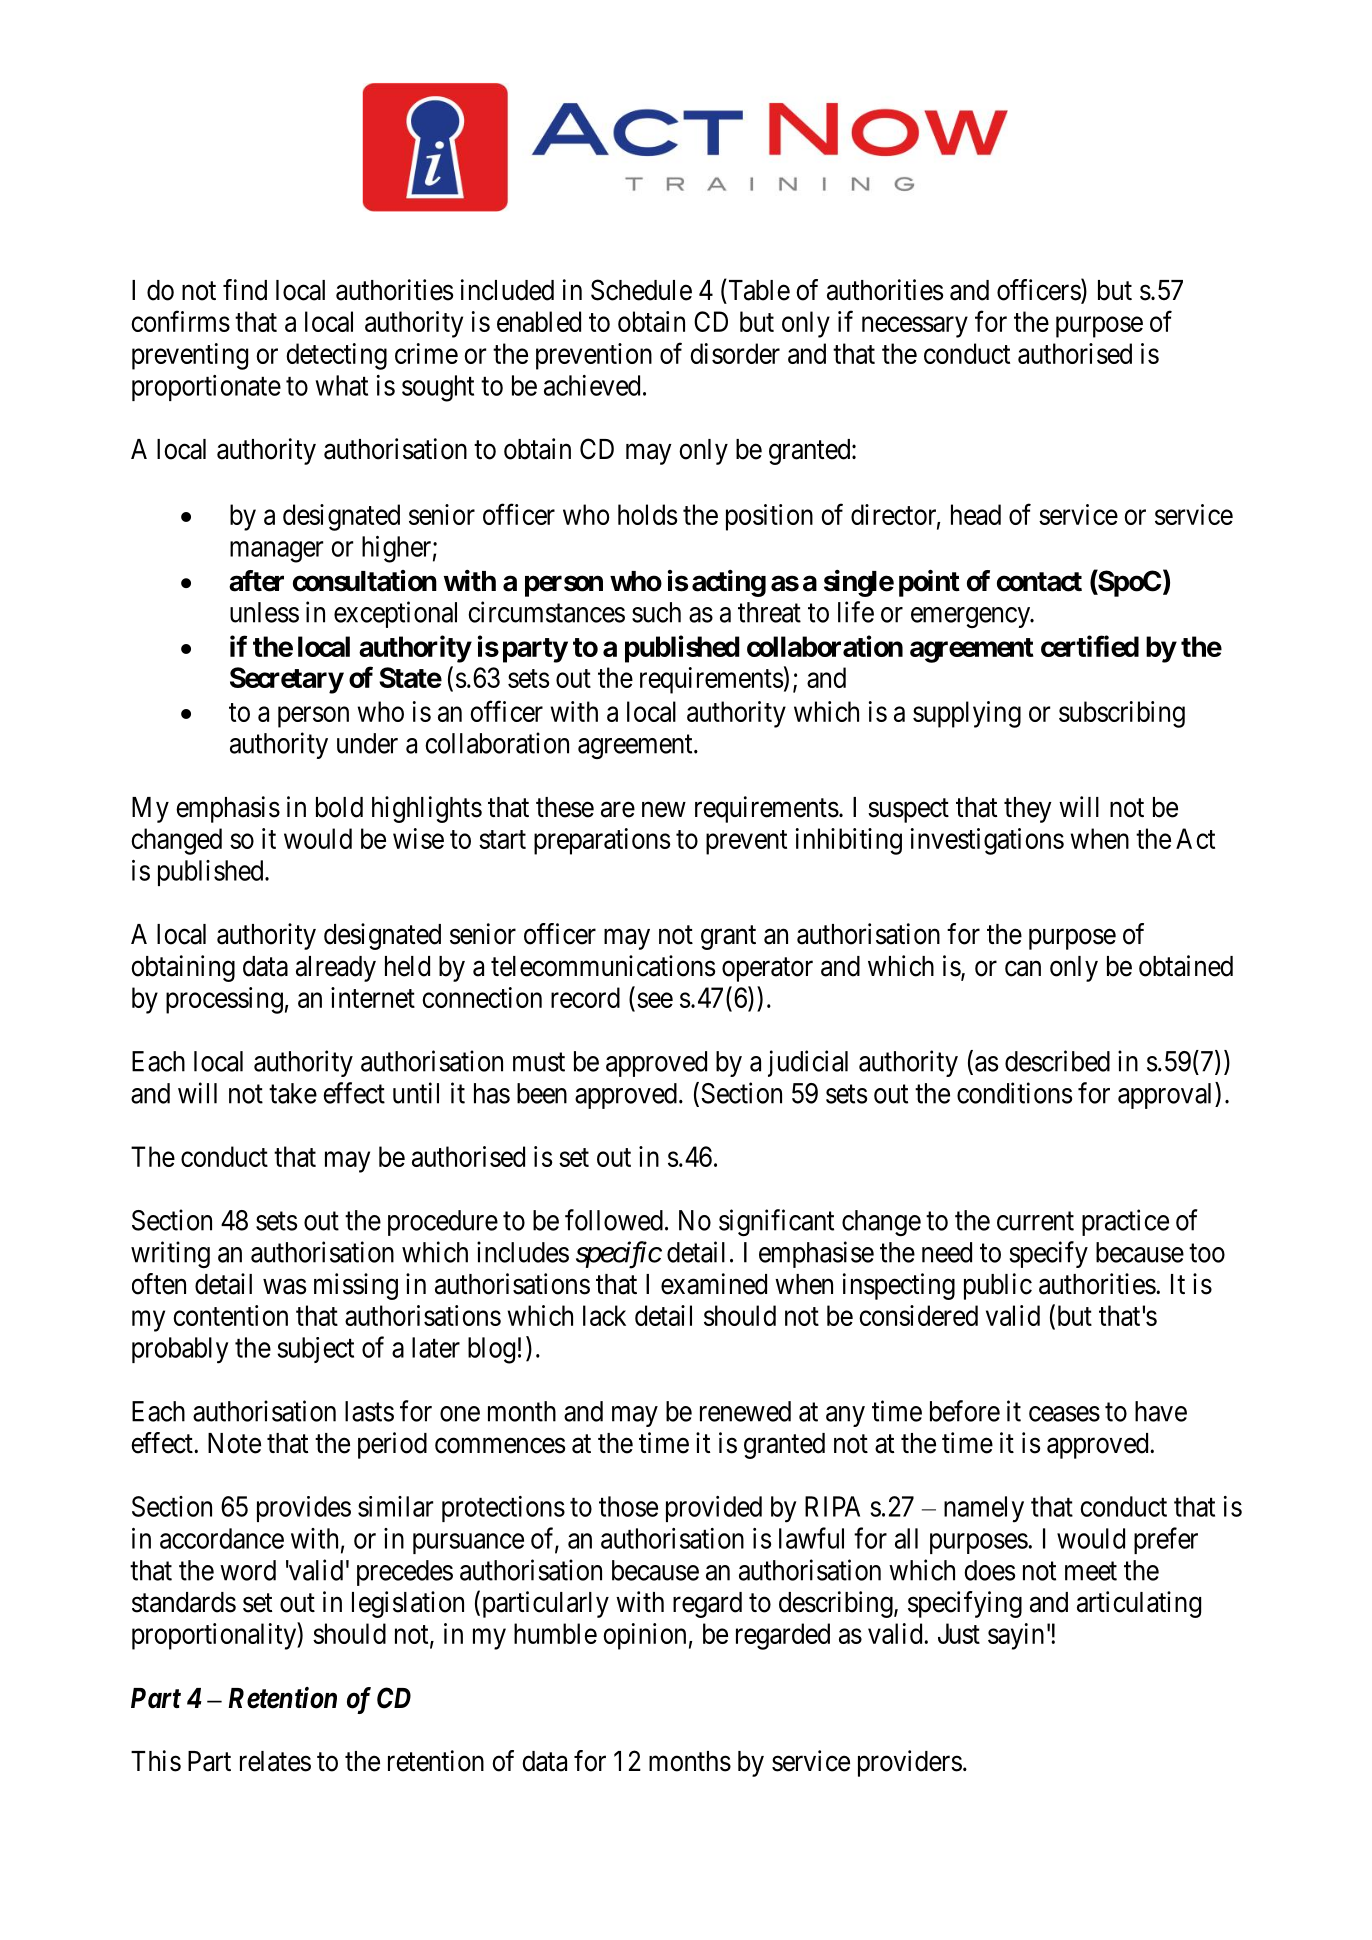 Image resolution: width=1372 pixels, height=1940 pixels. I want to click on disorder, so click(735, 353).
